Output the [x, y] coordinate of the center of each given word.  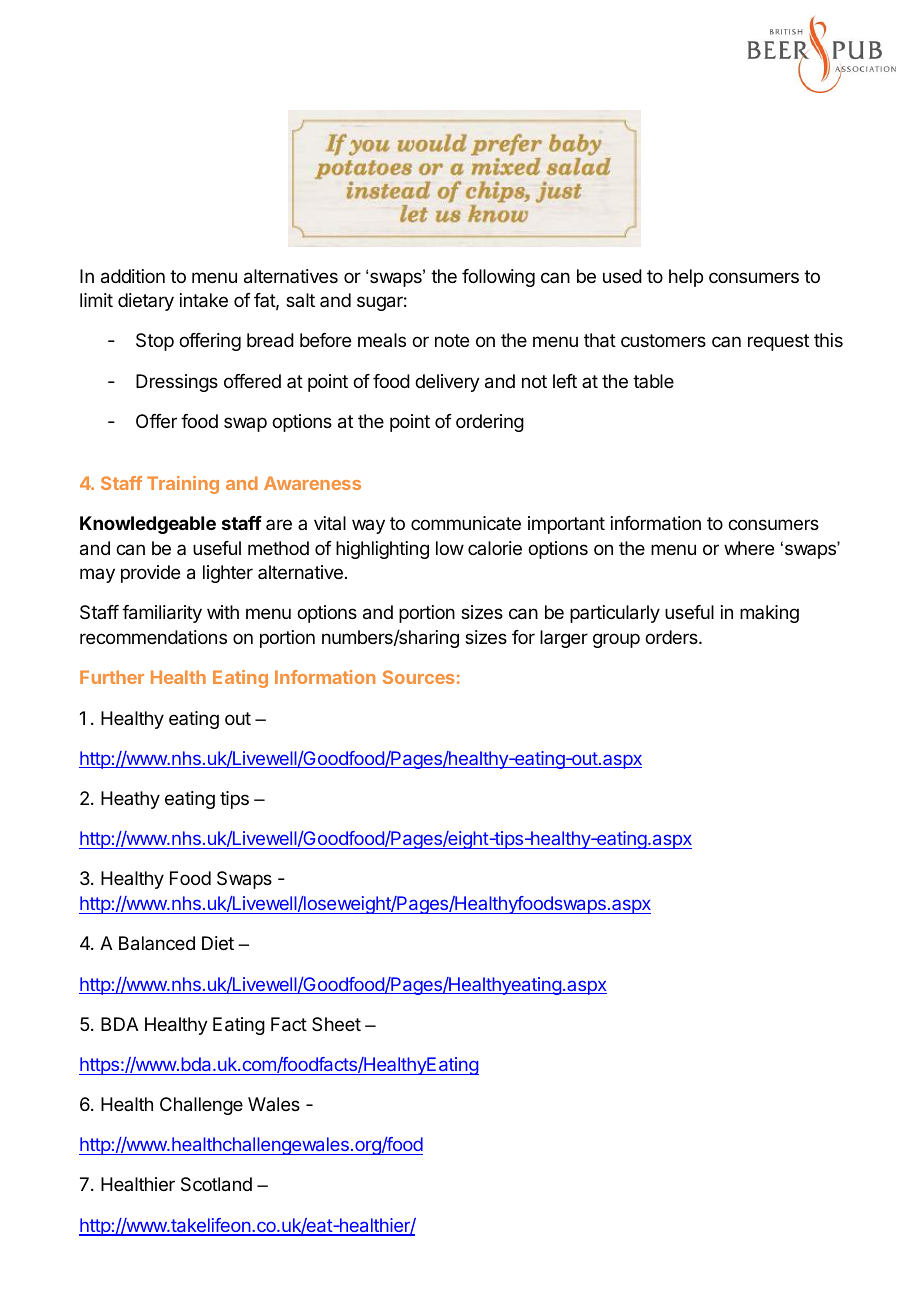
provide [150, 574]
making [769, 614]
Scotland [216, 1184]
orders [672, 637]
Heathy [130, 800]
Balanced [157, 943]
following [498, 278]
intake [204, 300]
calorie [495, 548]
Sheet [336, 1024]
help [686, 278]
